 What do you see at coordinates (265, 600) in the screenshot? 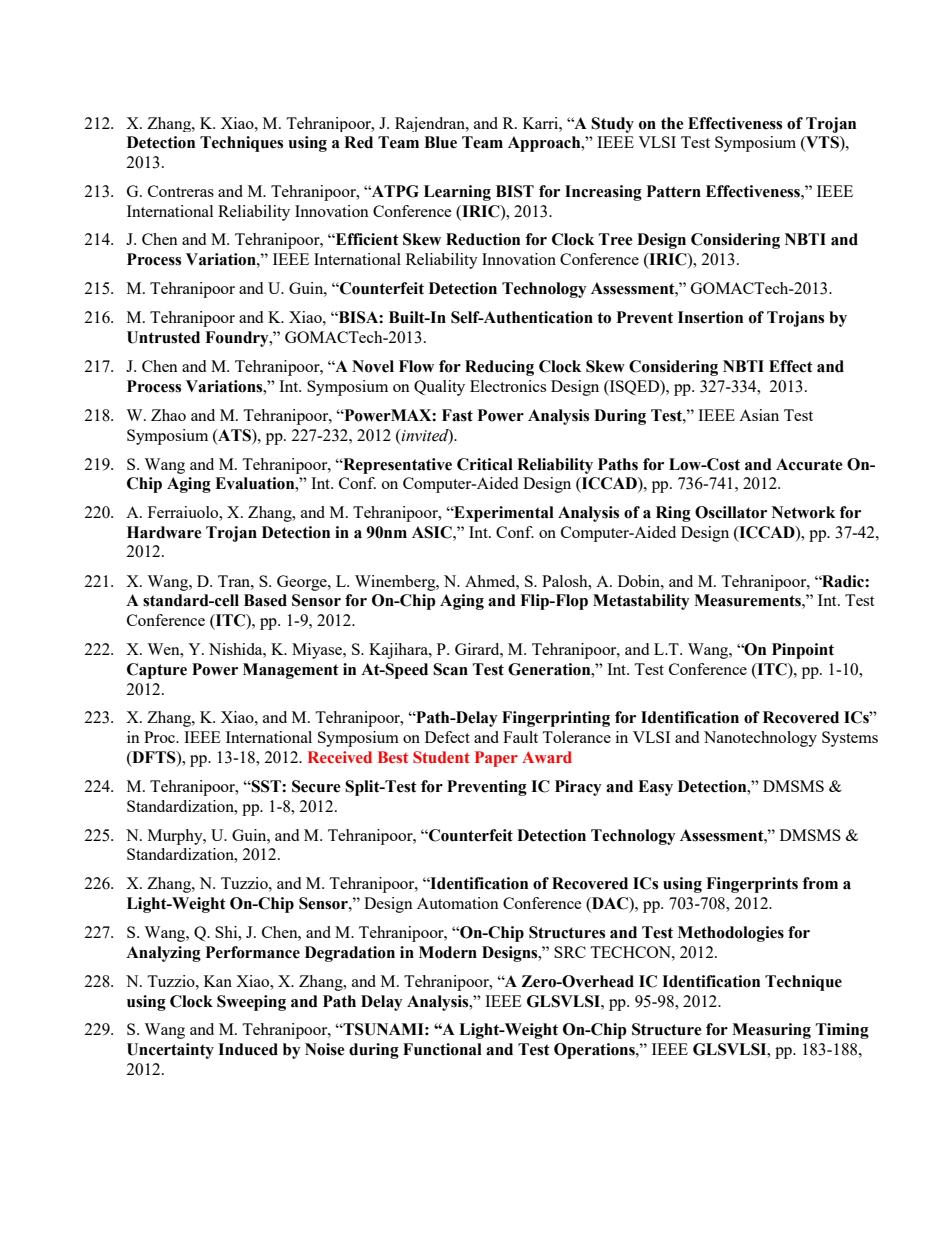
I see `Based` at bounding box center [265, 600].
